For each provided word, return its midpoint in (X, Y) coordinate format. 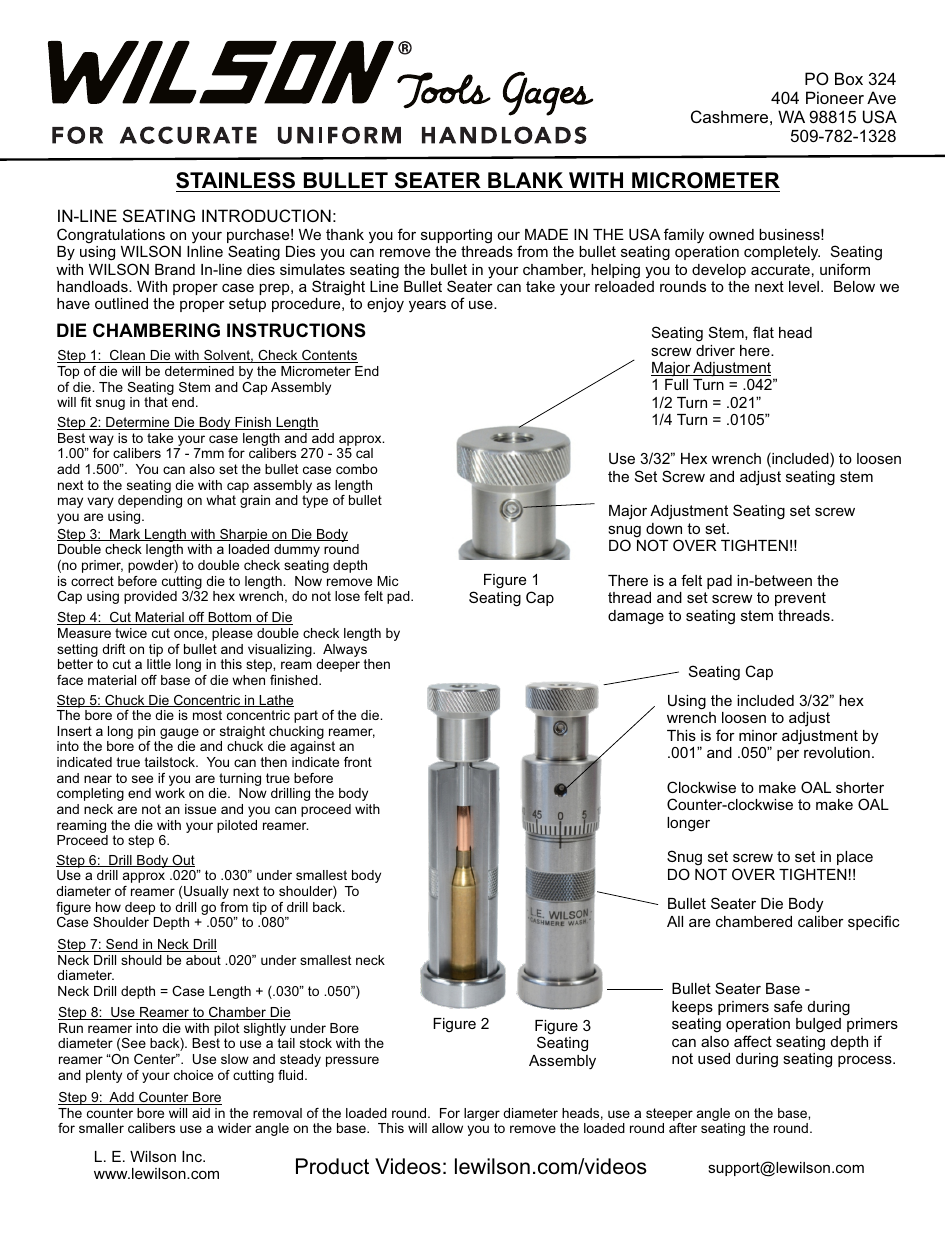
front (358, 762)
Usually (206, 892)
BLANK (525, 180)
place (855, 858)
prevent (800, 599)
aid (201, 1113)
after (683, 1128)
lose (347, 596)
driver (715, 350)
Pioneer (835, 97)
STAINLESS (237, 182)
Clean (127, 356)
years (427, 306)
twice (131, 633)
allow (447, 1128)
